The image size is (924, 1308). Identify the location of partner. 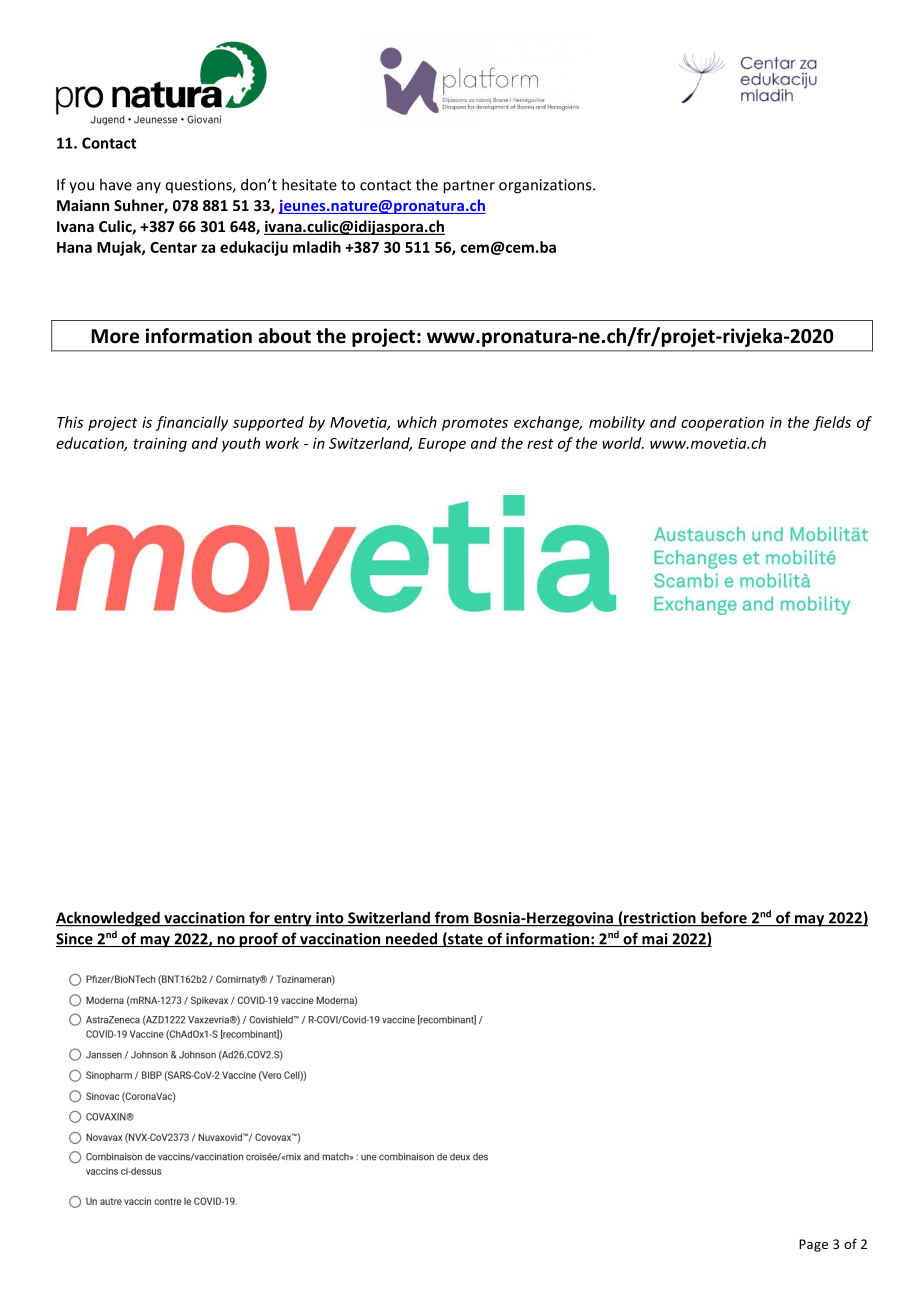
(469, 187).
